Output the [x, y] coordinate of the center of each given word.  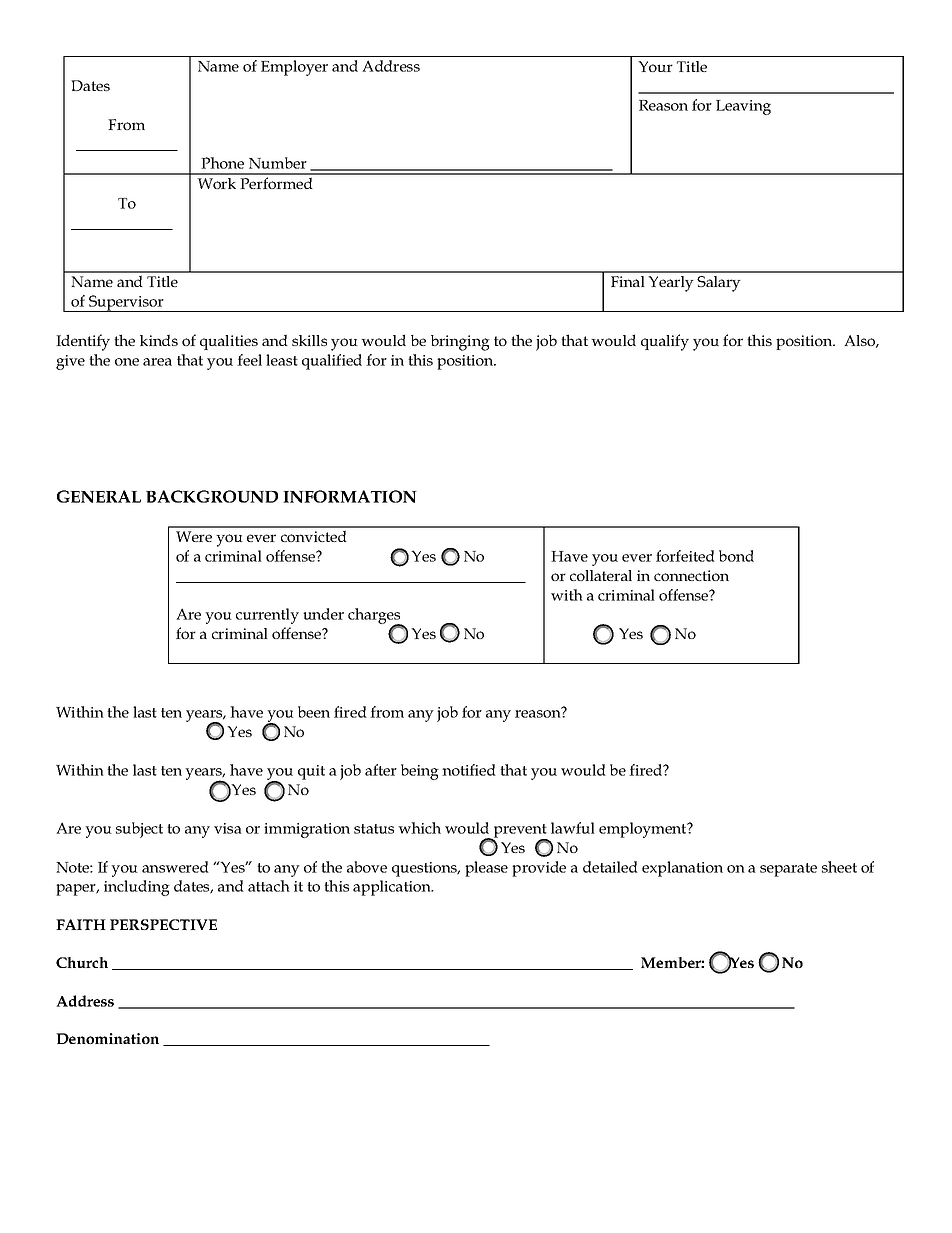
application [393, 888]
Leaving [743, 107]
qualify [665, 342]
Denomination [107, 1038]
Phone [222, 163]
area [157, 362]
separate [788, 870]
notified [469, 770]
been [314, 712]
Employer [294, 68]
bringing [460, 343]
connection [691, 575]
